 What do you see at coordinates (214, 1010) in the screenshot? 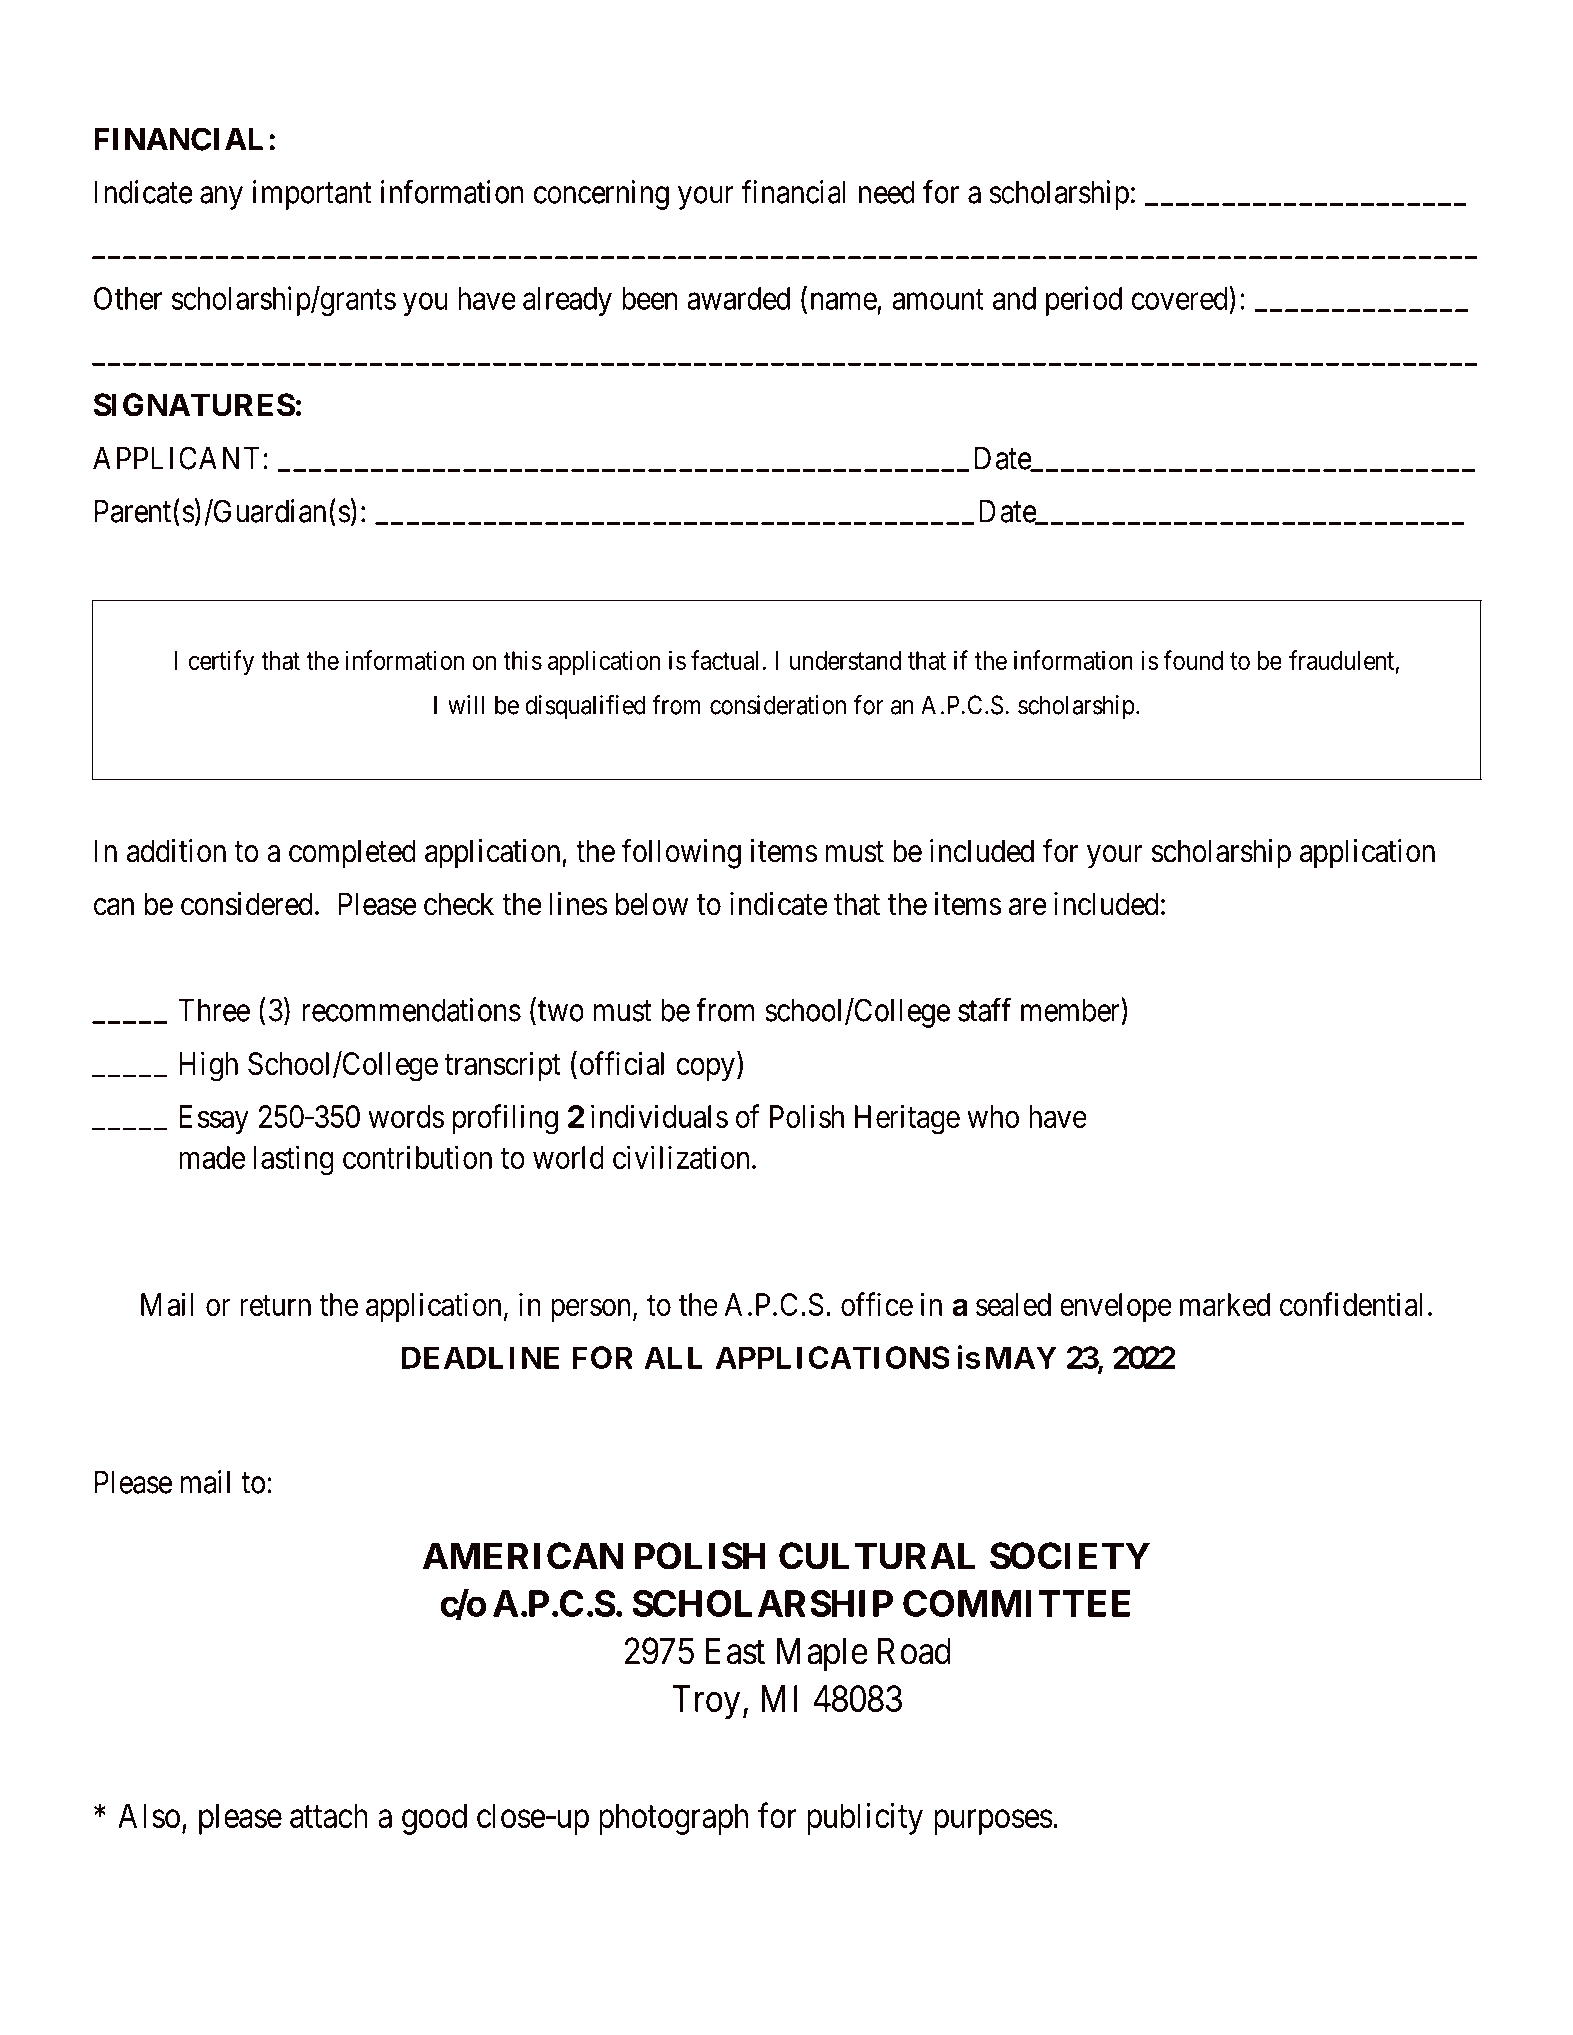
I see `Three` at bounding box center [214, 1010].
